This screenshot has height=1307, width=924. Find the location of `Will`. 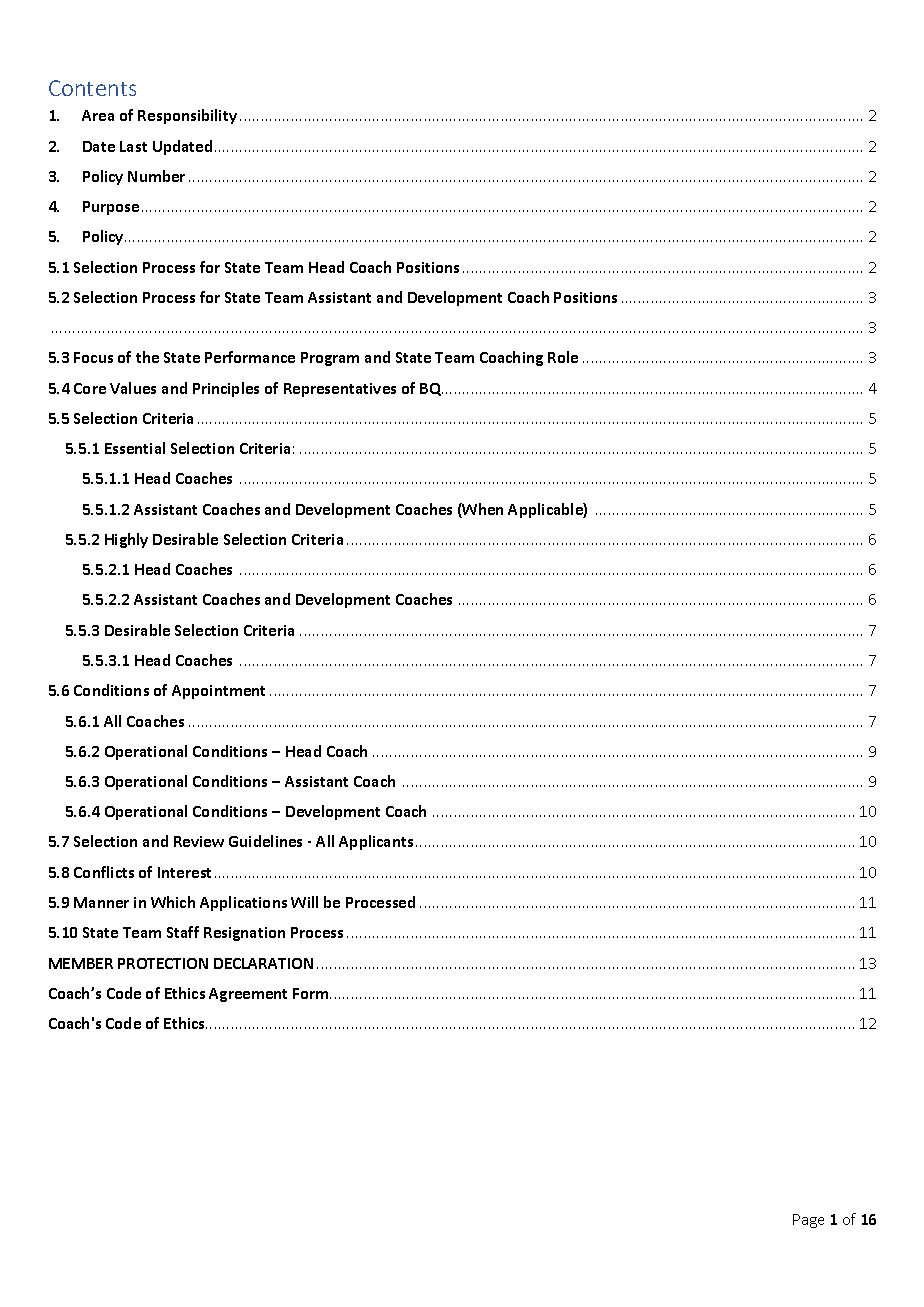

Will is located at coordinates (304, 902).
